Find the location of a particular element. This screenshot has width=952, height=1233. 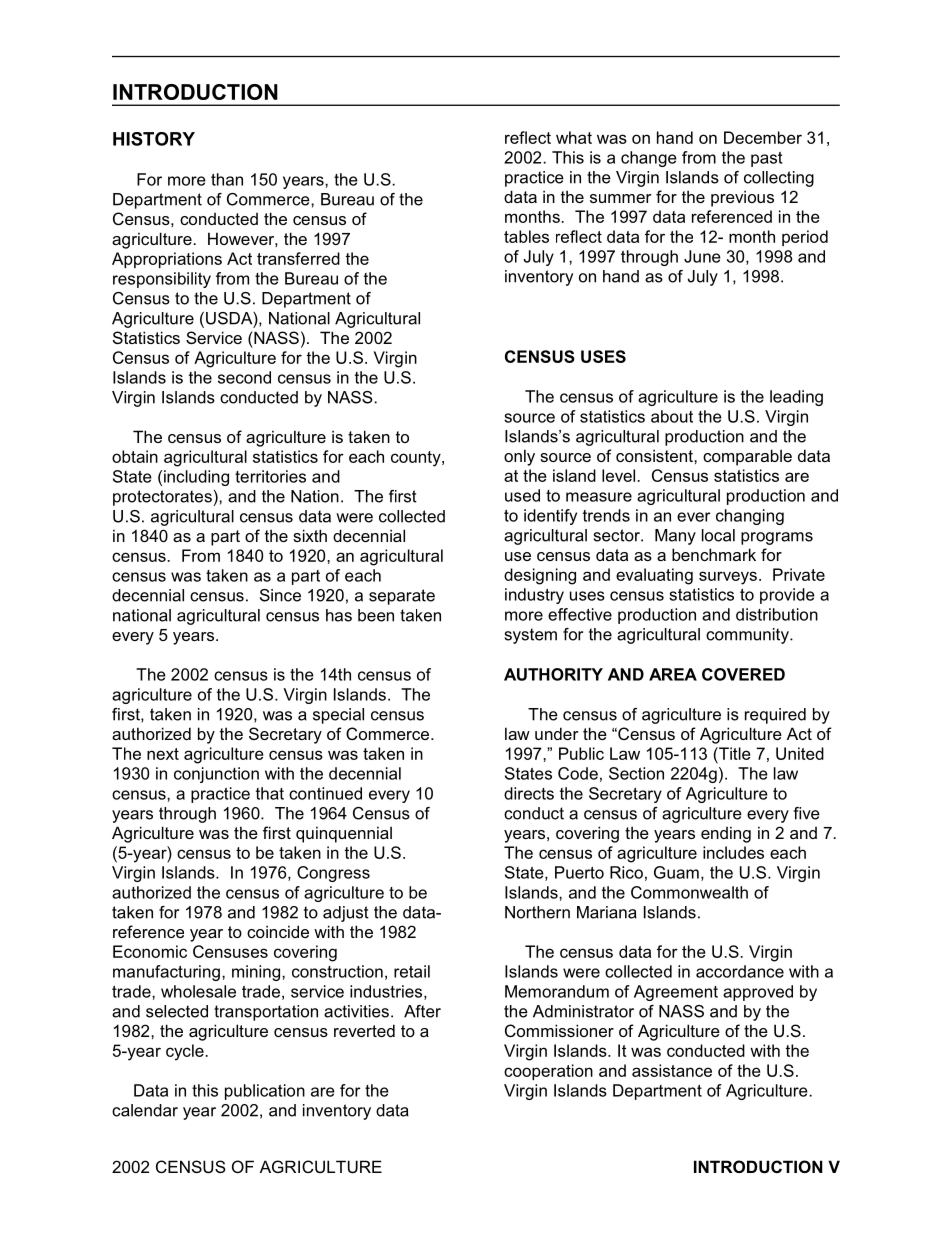

including is located at coordinates (196, 478).
